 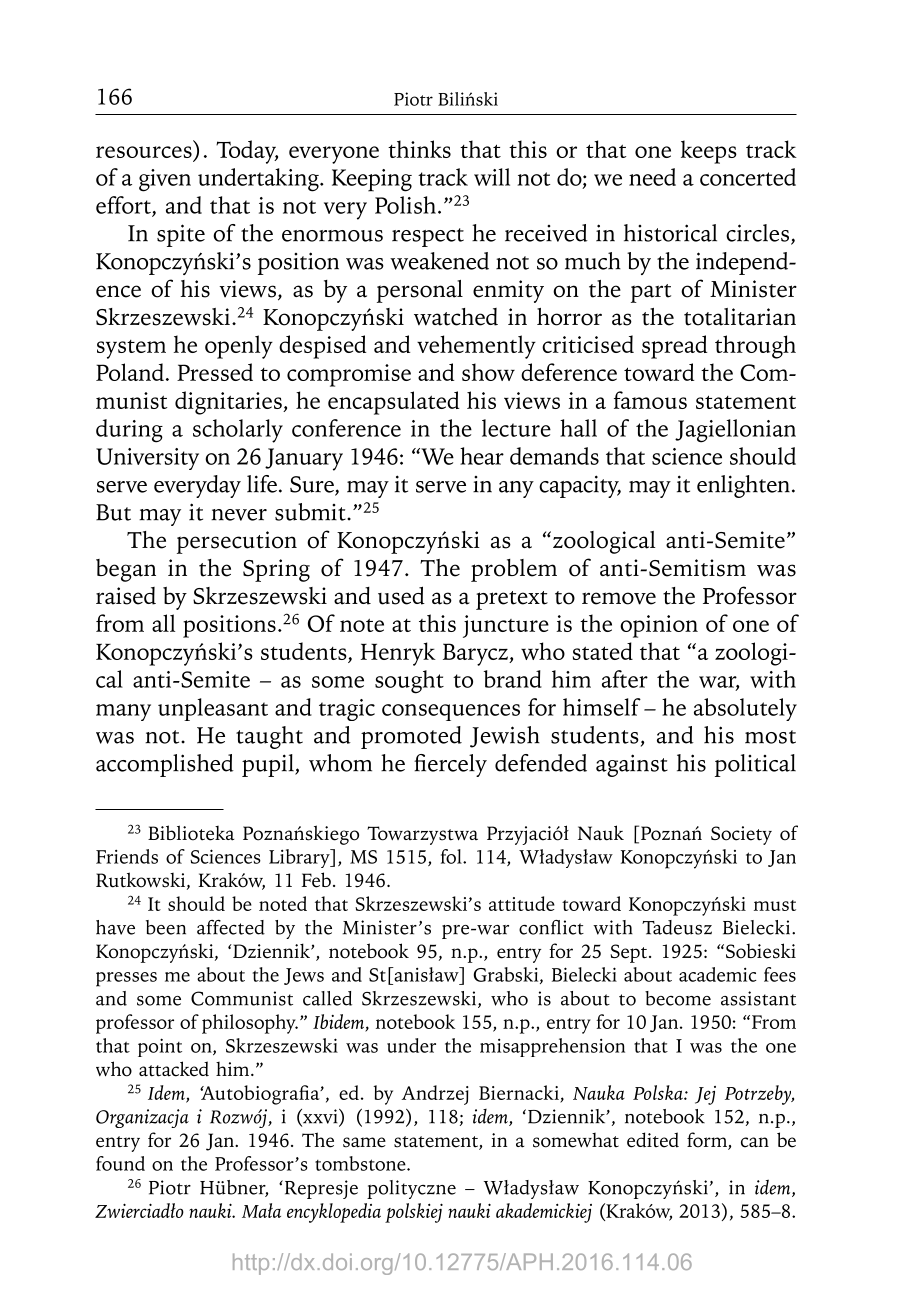 What do you see at coordinates (743, 486) in the screenshot?
I see `enlighten` at bounding box center [743, 486].
